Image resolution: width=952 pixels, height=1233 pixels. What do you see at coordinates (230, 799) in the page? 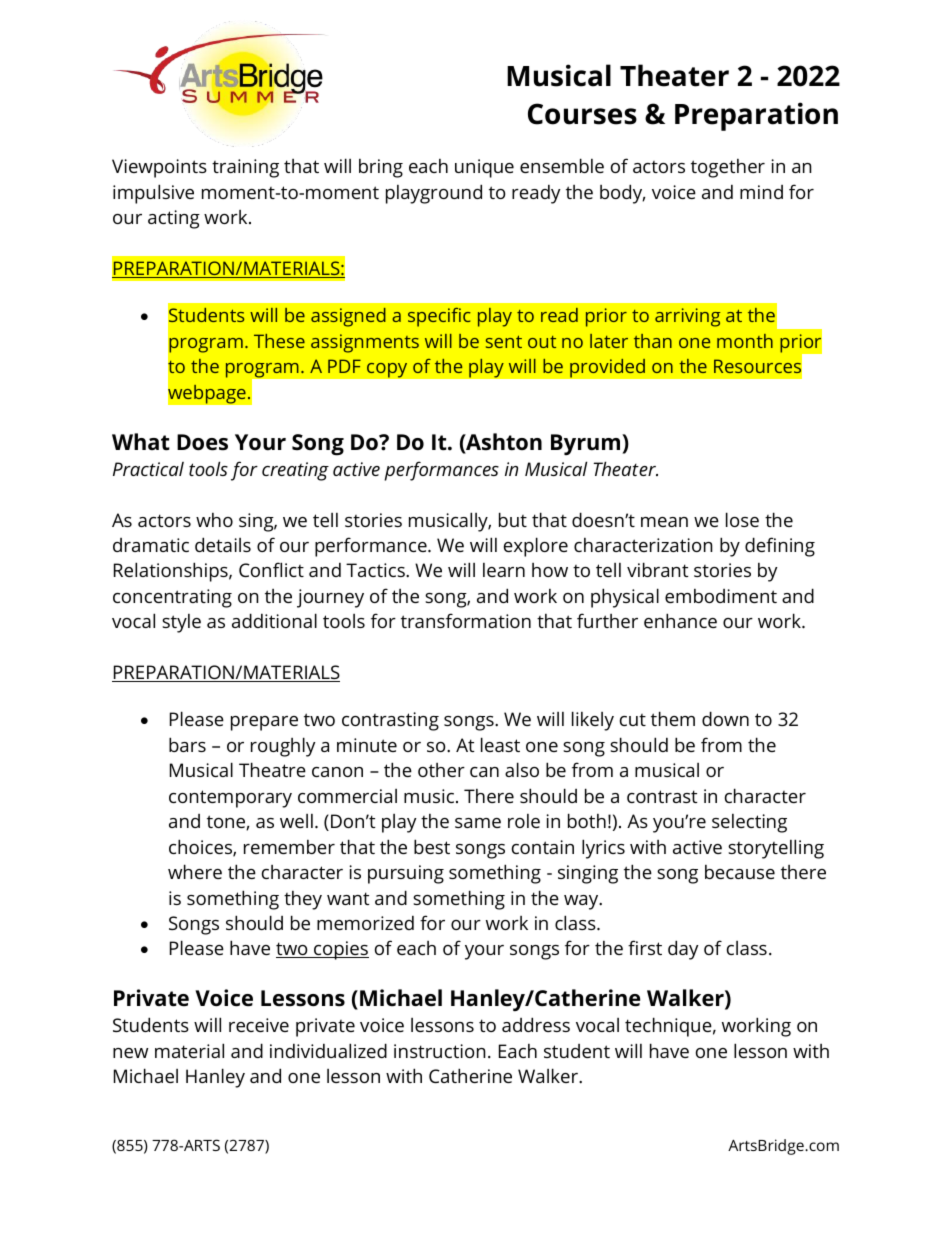
I see `contemporary` at bounding box center [230, 799].
